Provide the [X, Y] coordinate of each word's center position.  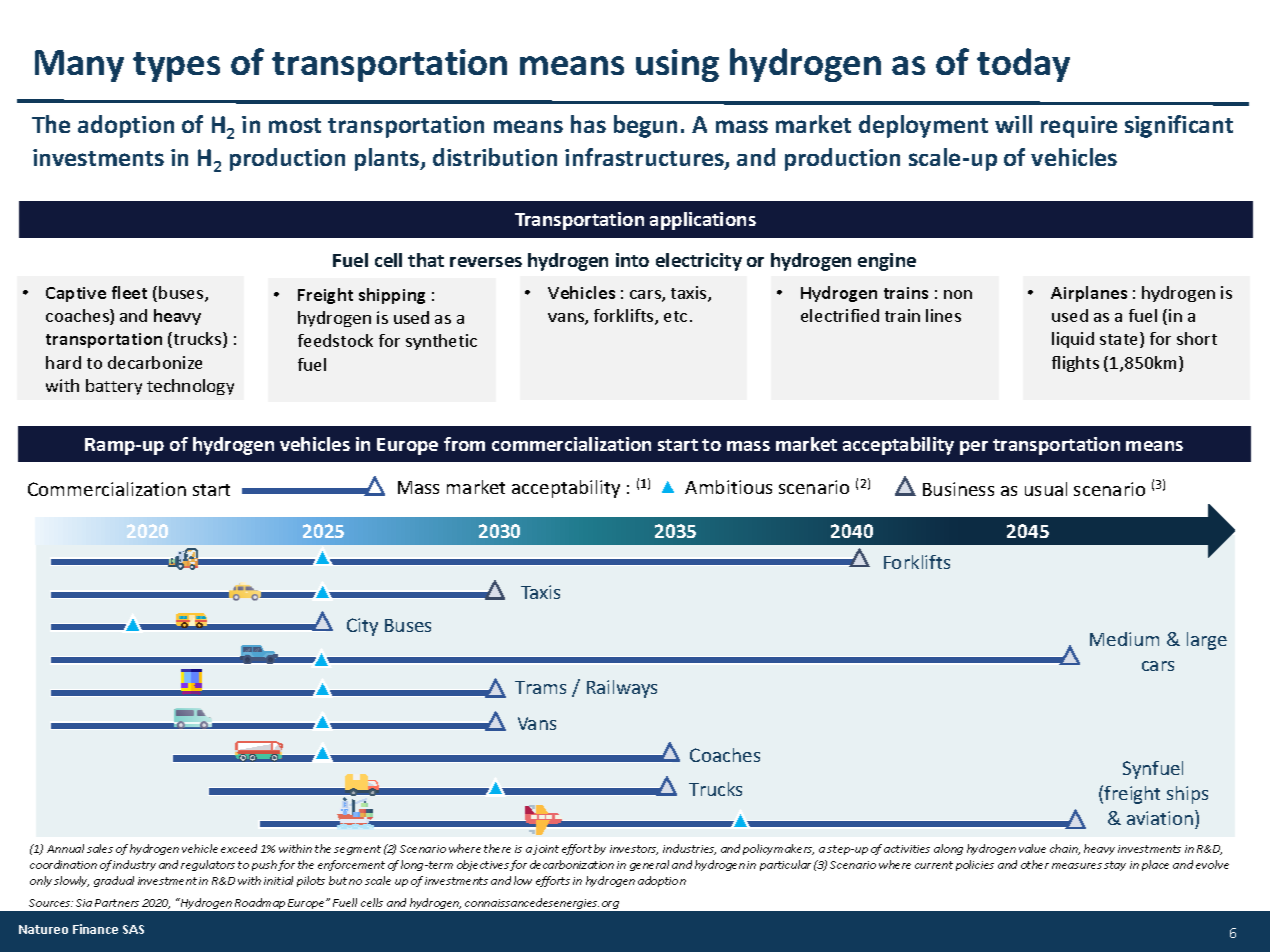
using [677, 65]
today [1023, 65]
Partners [117, 903]
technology [190, 387]
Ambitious [728, 487]
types [176, 67]
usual [1046, 489]
